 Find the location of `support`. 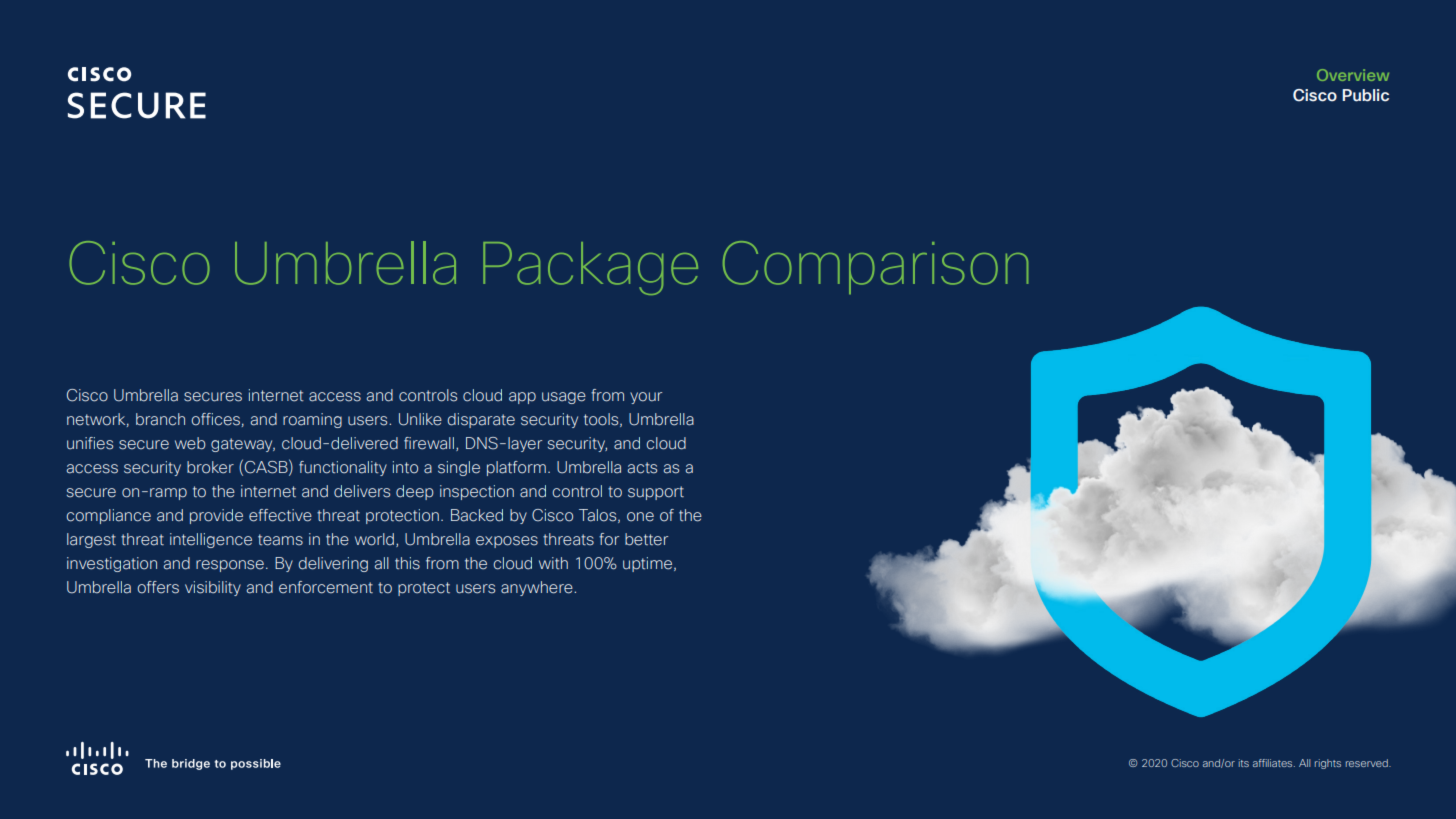

support is located at coordinates (656, 493).
